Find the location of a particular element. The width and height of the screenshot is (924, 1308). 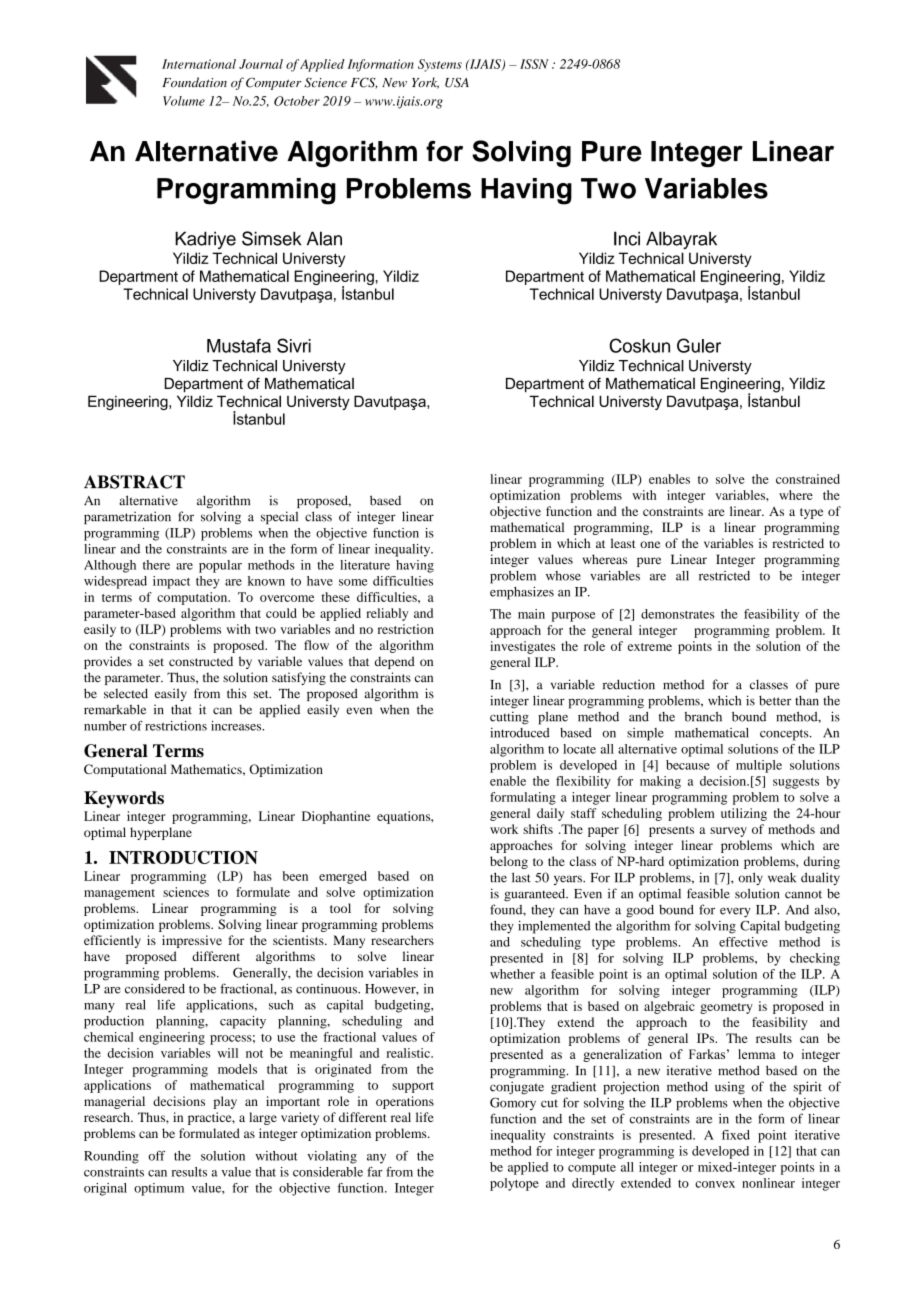

Volume is located at coordinates (184, 101).
